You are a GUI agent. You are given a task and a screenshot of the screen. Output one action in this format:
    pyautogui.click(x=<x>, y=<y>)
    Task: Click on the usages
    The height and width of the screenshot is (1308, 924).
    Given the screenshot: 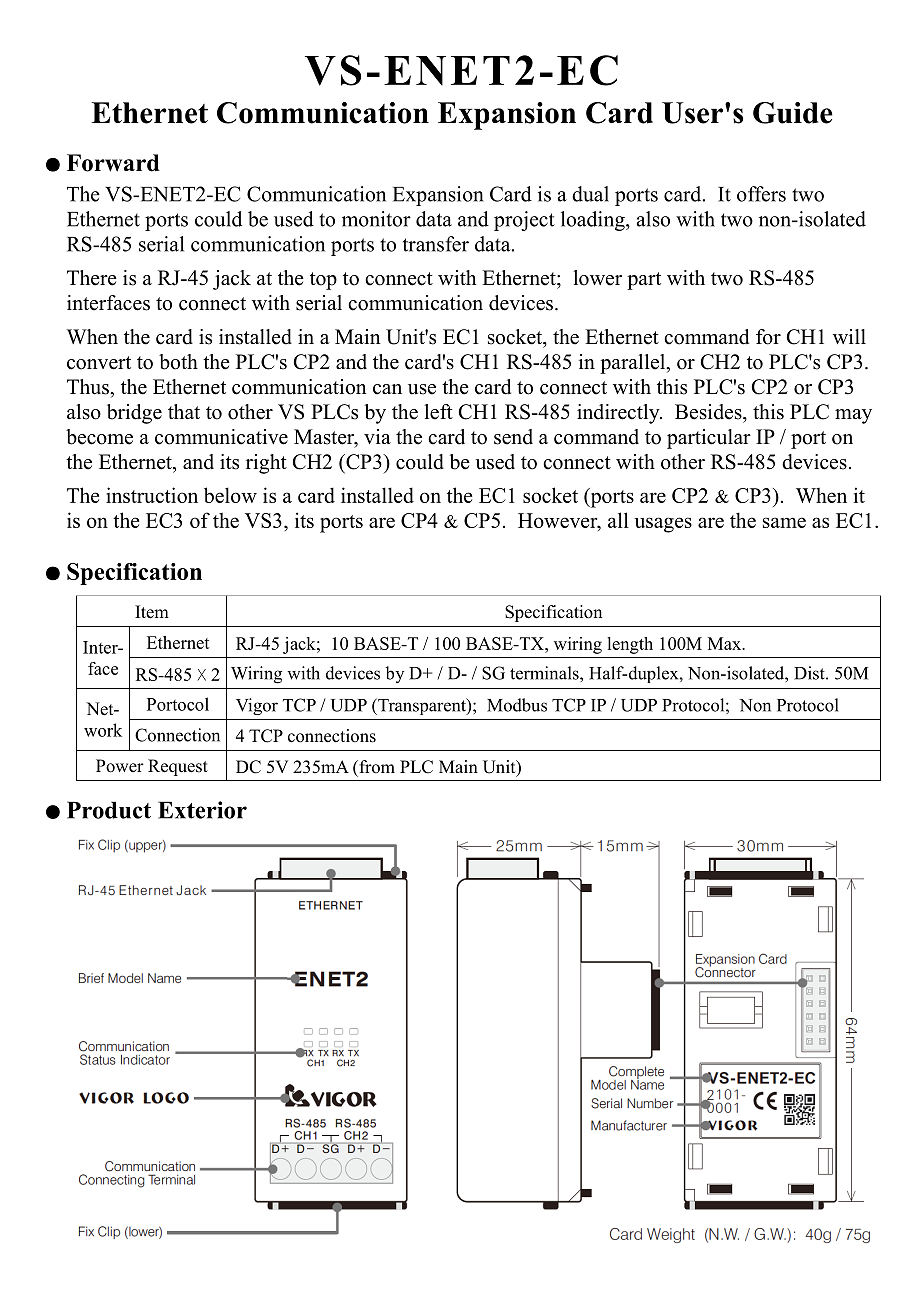 What is the action you would take?
    pyautogui.click(x=663, y=525)
